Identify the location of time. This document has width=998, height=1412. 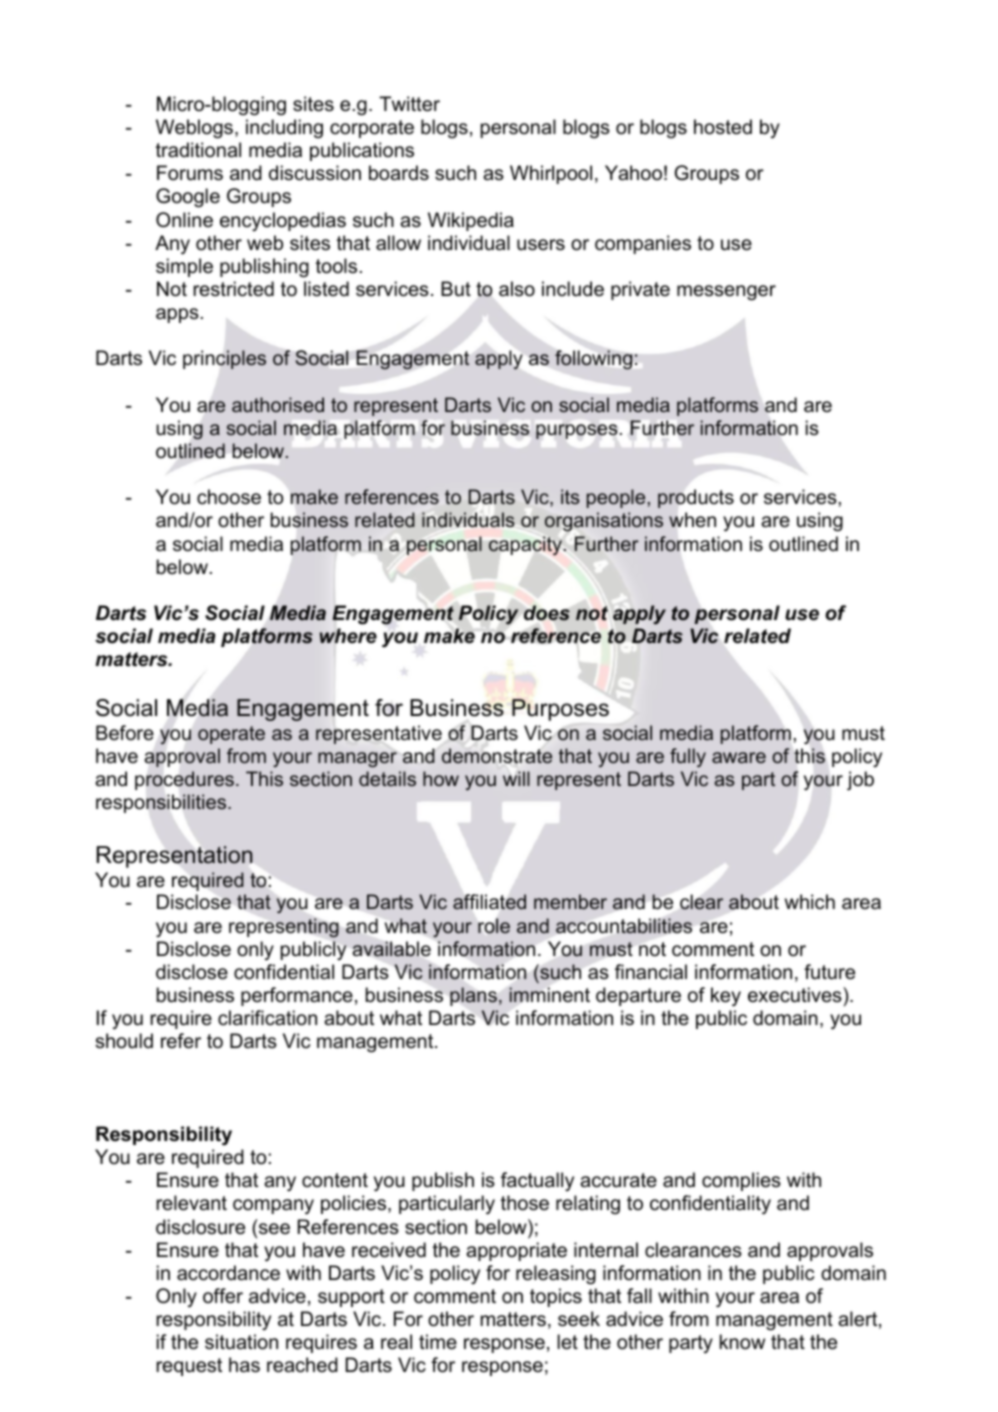
(438, 1342).
